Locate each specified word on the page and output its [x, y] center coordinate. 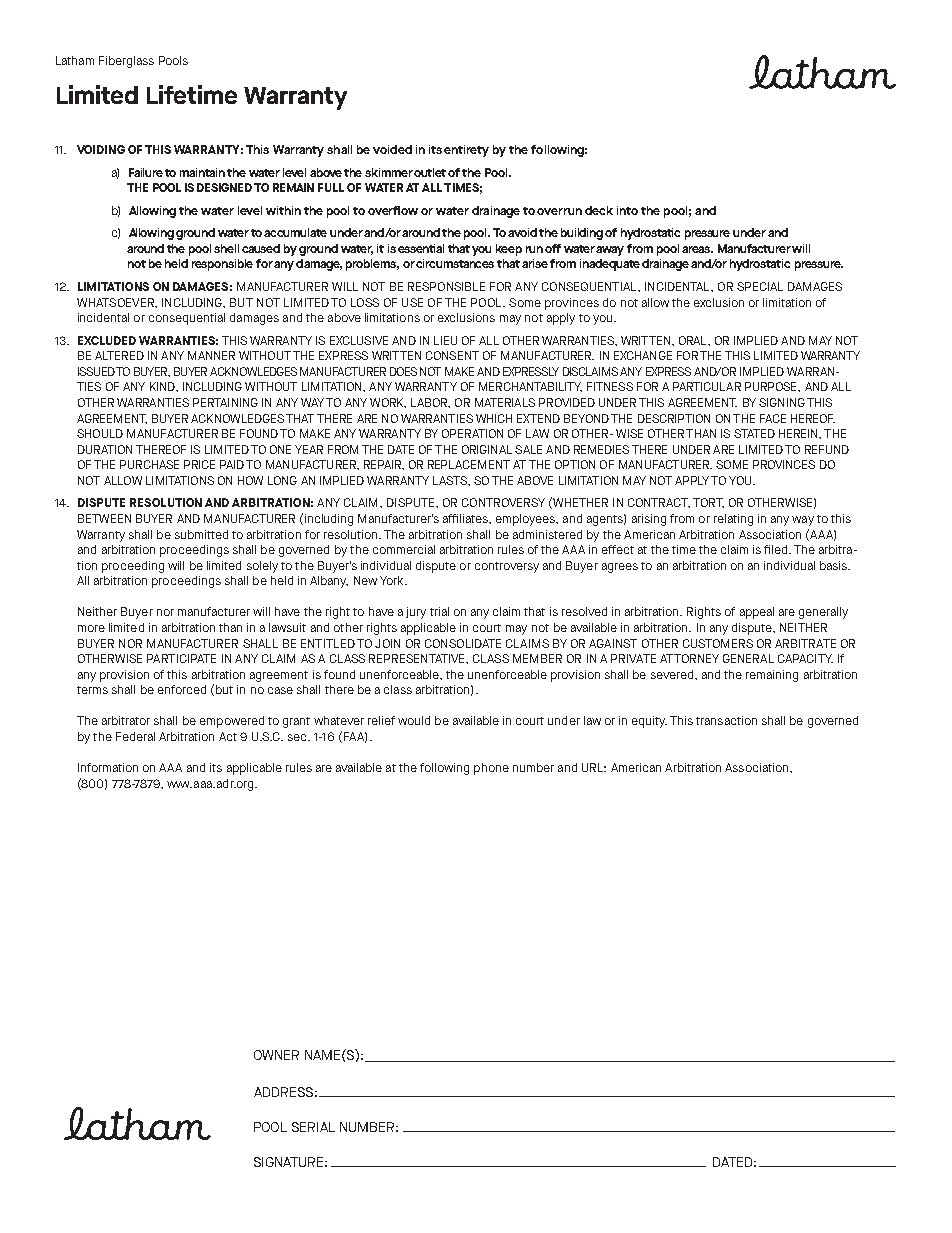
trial [439, 611]
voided [392, 149]
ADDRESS [283, 1092]
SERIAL [313, 1127]
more [91, 628]
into [627, 210]
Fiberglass [126, 62]
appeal [757, 613]
